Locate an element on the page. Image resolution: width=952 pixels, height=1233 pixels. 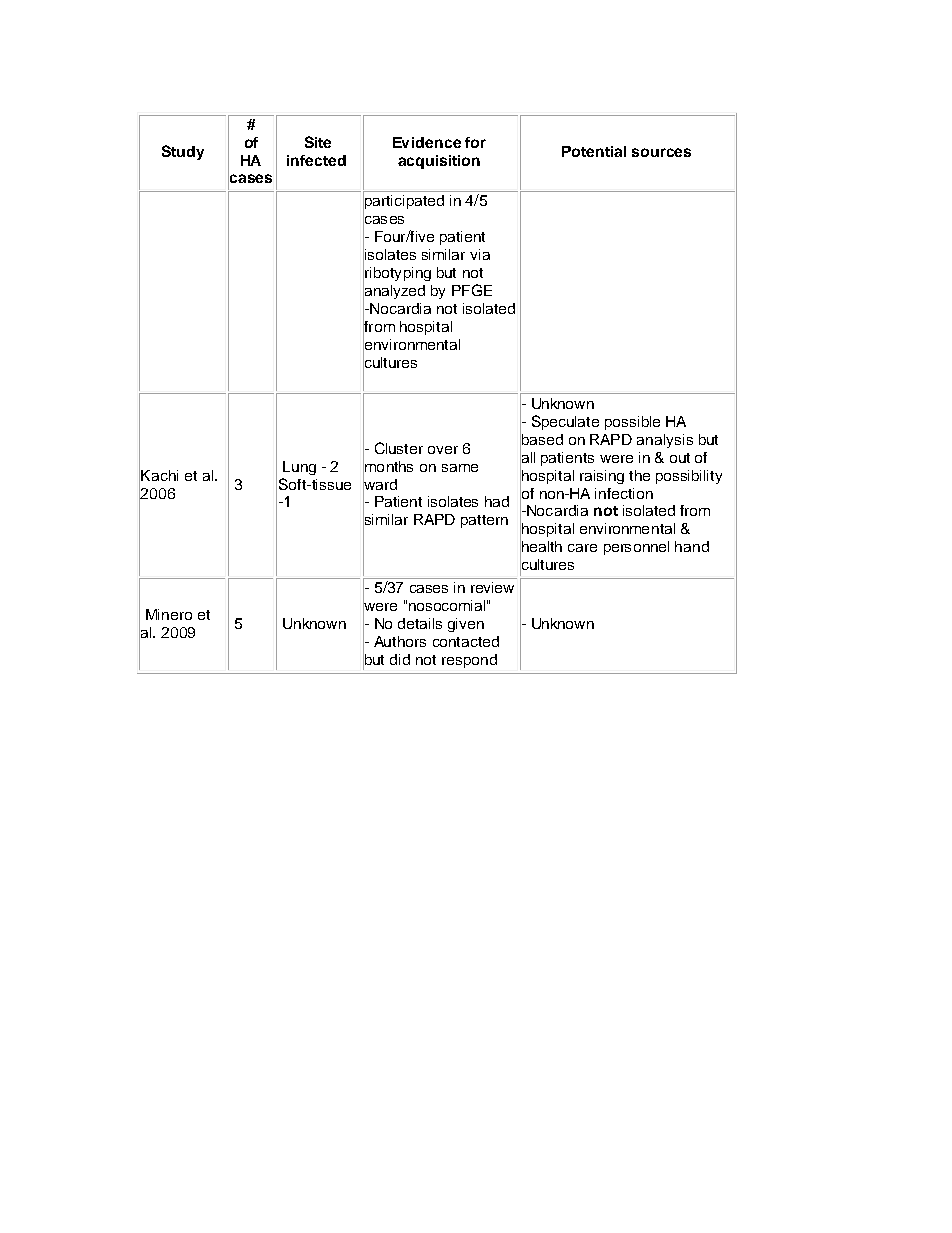
the is located at coordinates (639, 475).
